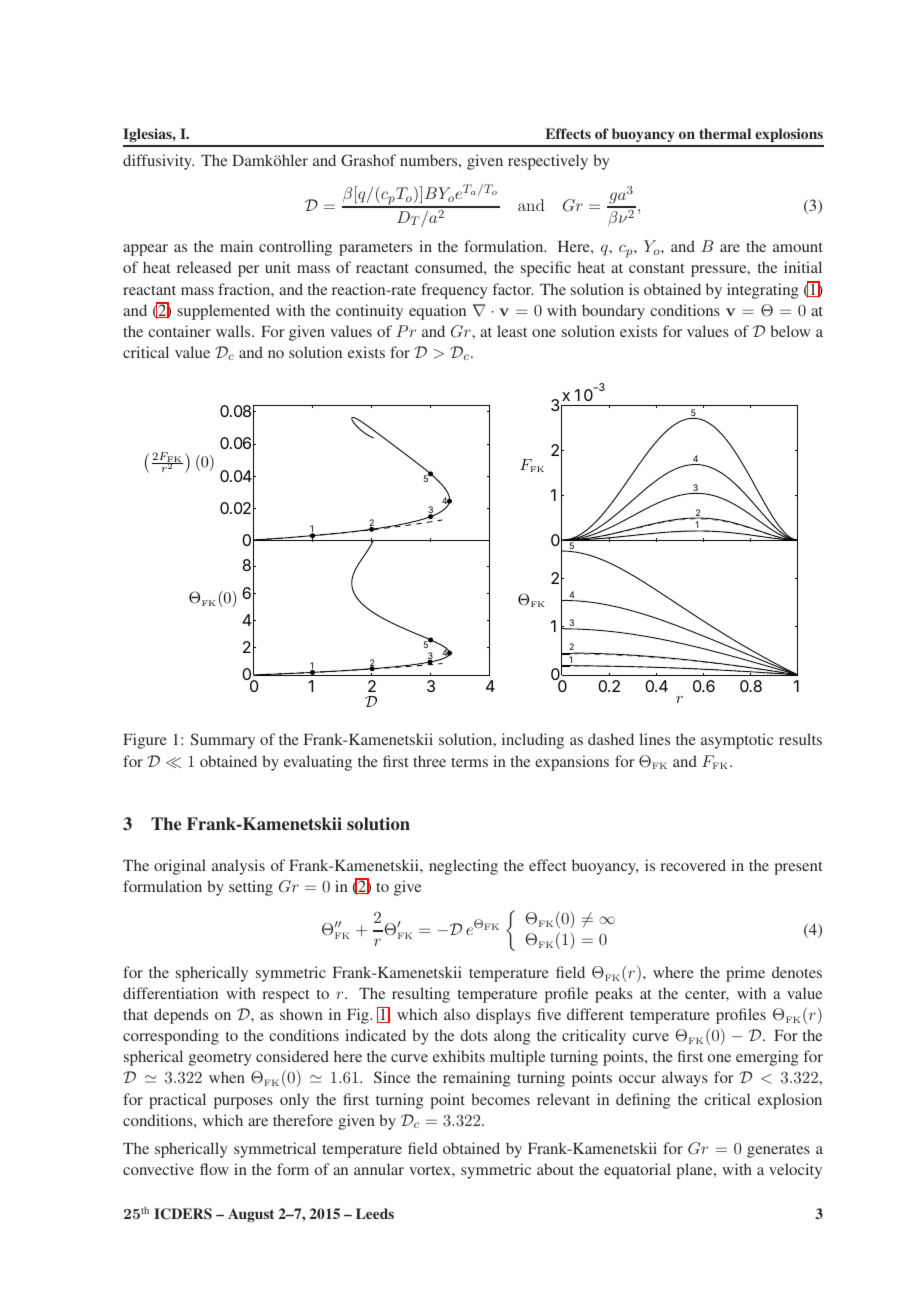 The image size is (924, 1308). Describe the element at coordinates (654, 739) in the screenshot. I see `lines` at that location.
